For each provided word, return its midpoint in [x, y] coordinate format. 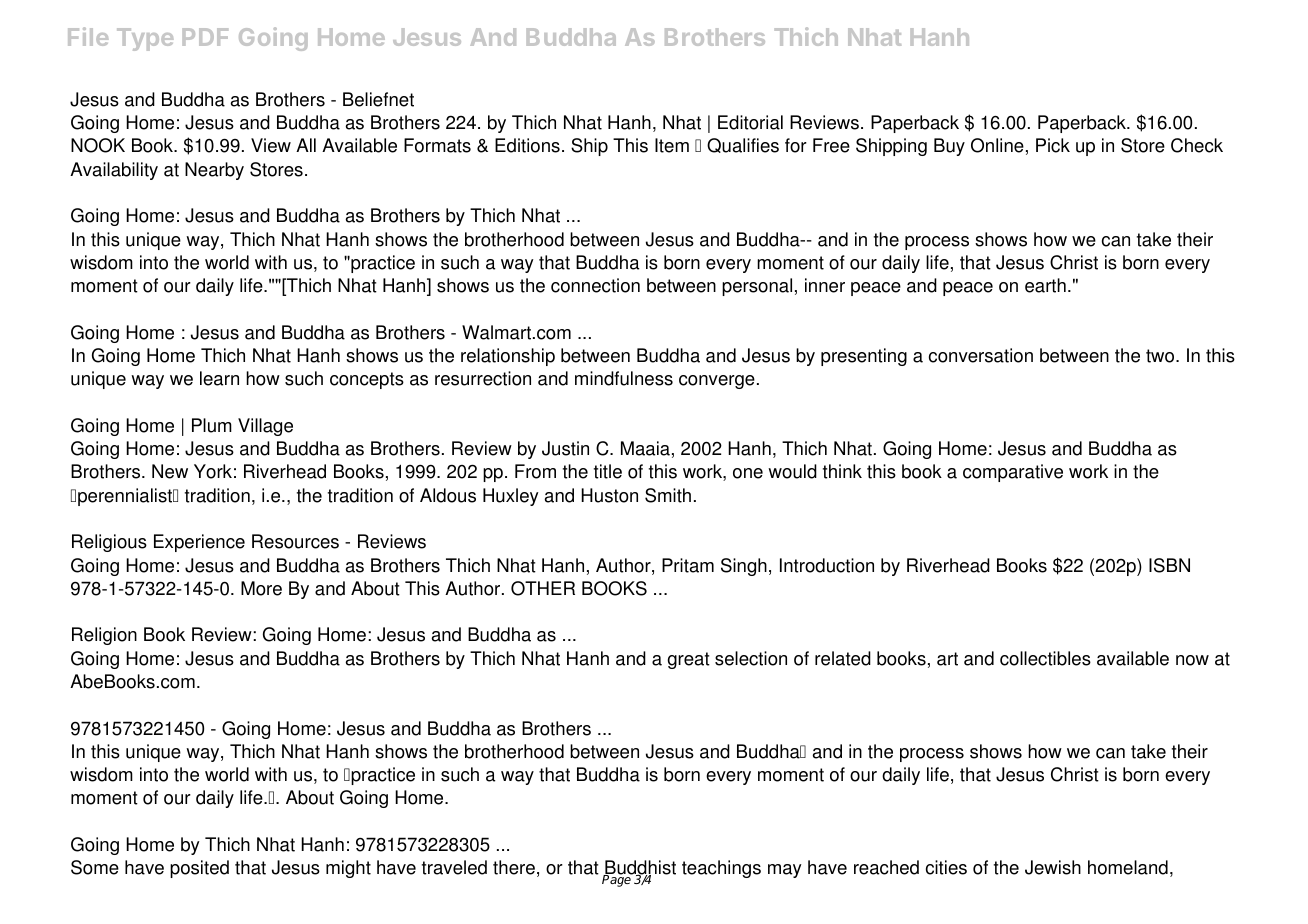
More [261, 588]
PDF [205, 37]
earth [1045, 285]
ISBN [1169, 565]
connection [595, 285]
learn [219, 378]
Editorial [750, 122]
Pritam [688, 565]
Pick [1053, 145]
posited [199, 869]
